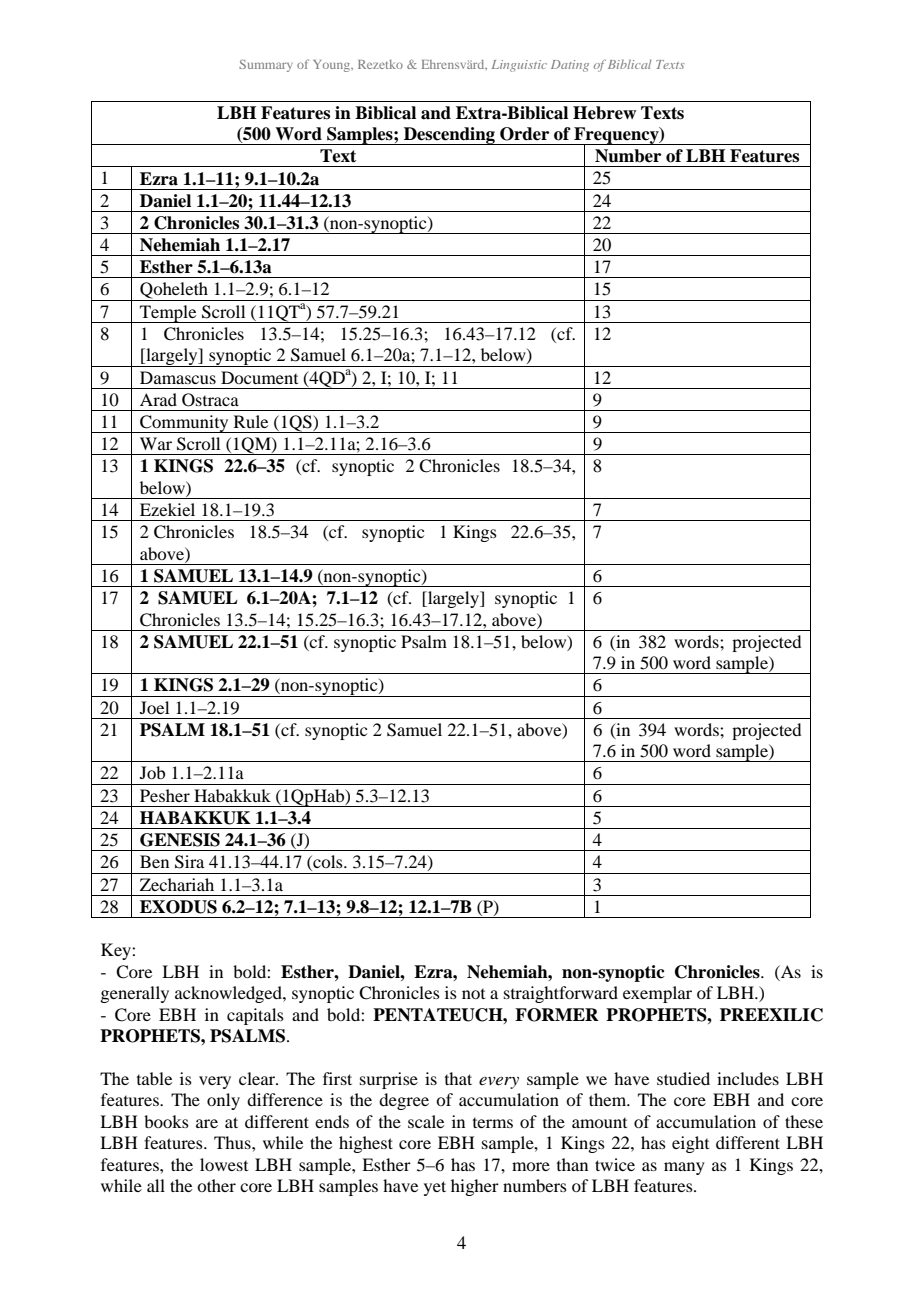 Image resolution: width=924 pixels, height=1308 pixels. I want to click on includes, so click(748, 1078).
